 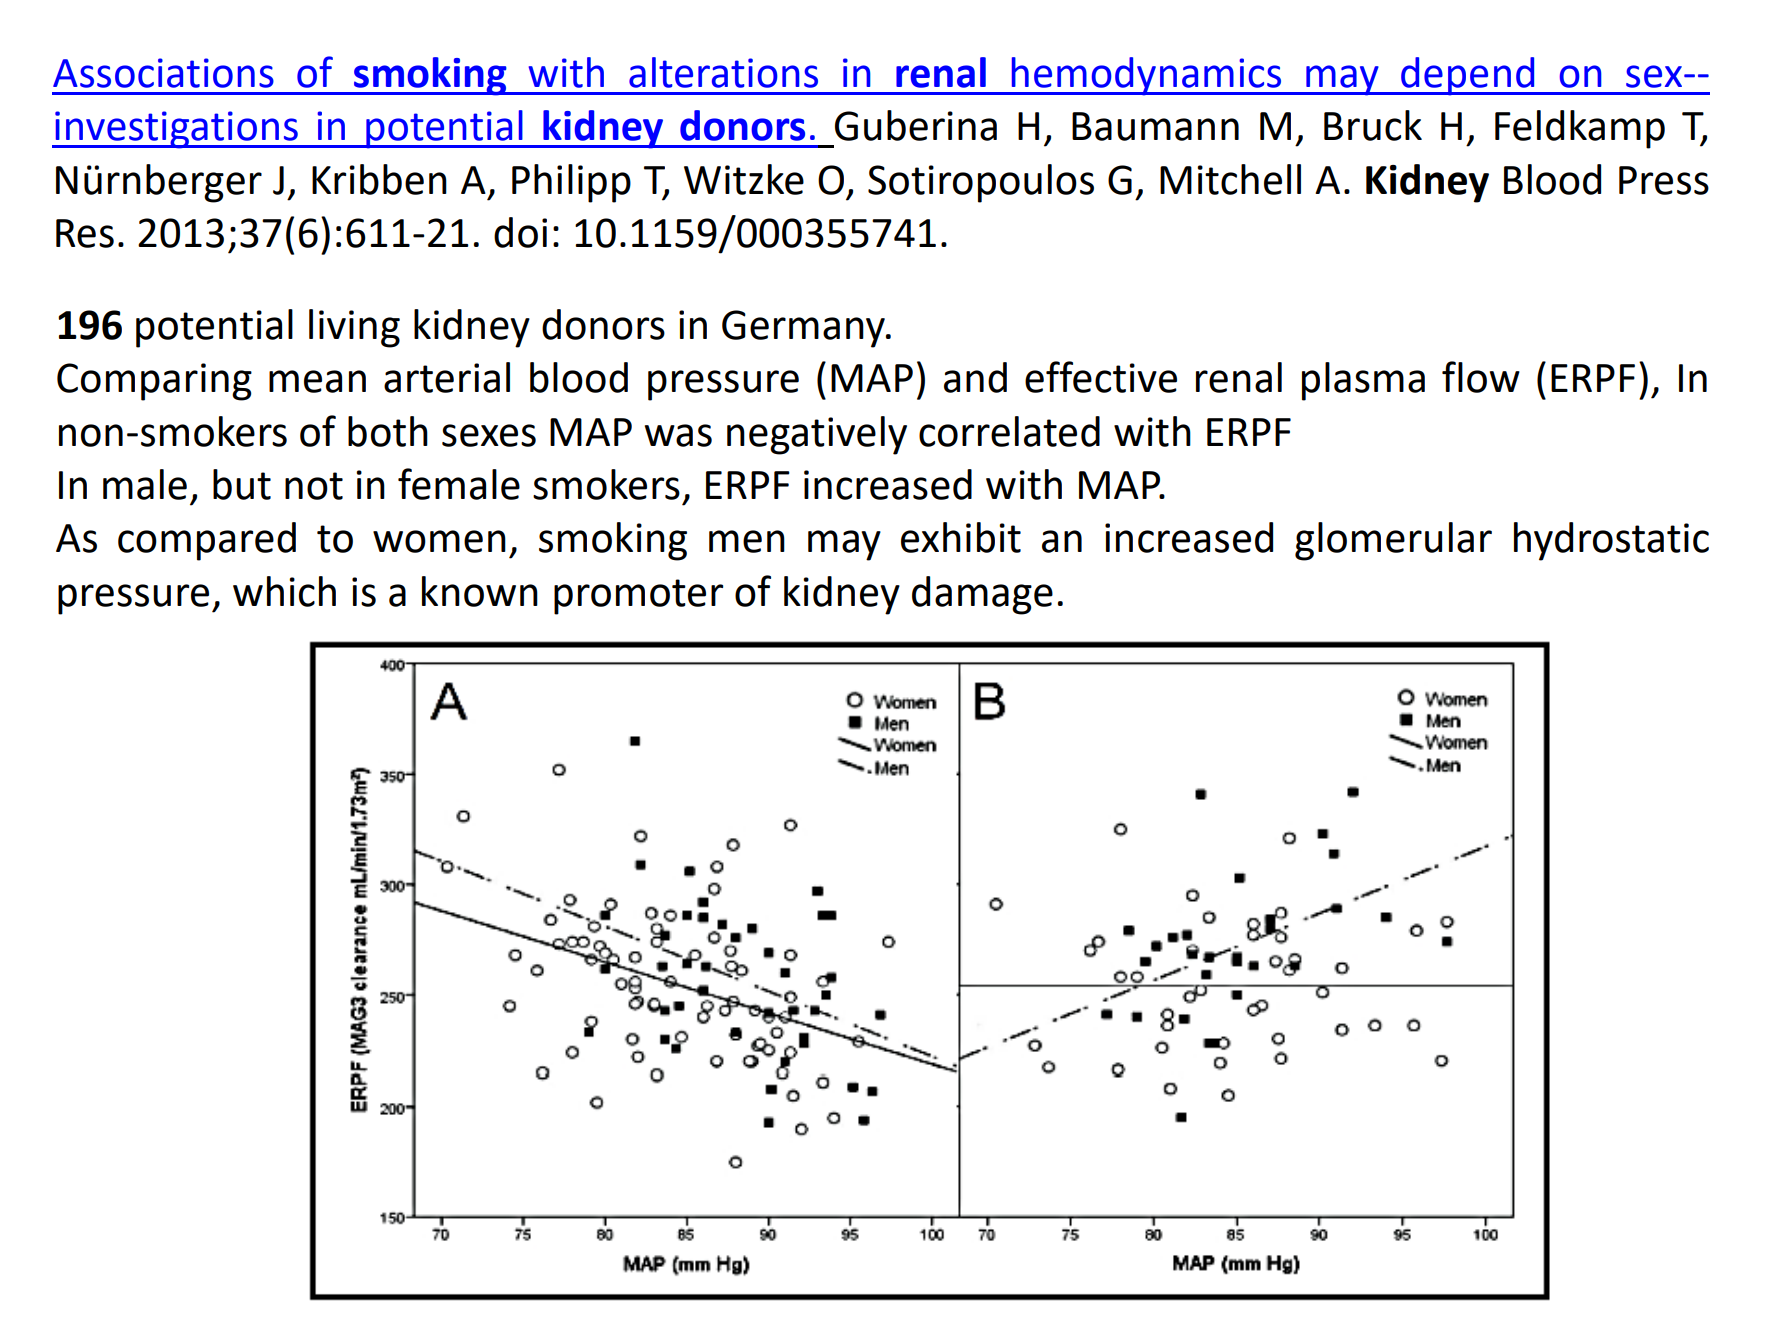 What do you see at coordinates (1230, 179) in the screenshot?
I see `Mitchell` at bounding box center [1230, 179].
